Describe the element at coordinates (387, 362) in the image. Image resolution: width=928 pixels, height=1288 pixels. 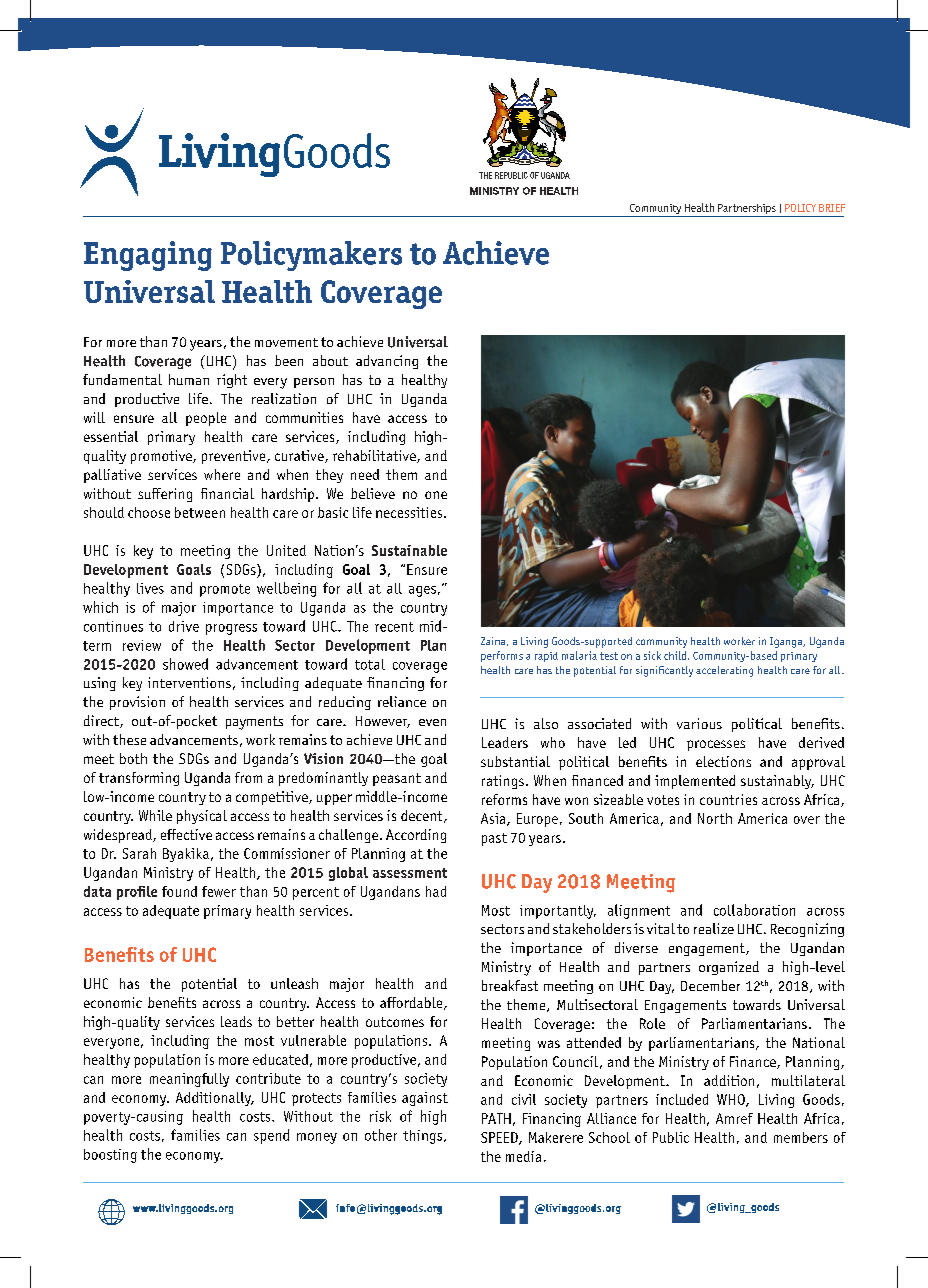
I see `advancing` at that location.
